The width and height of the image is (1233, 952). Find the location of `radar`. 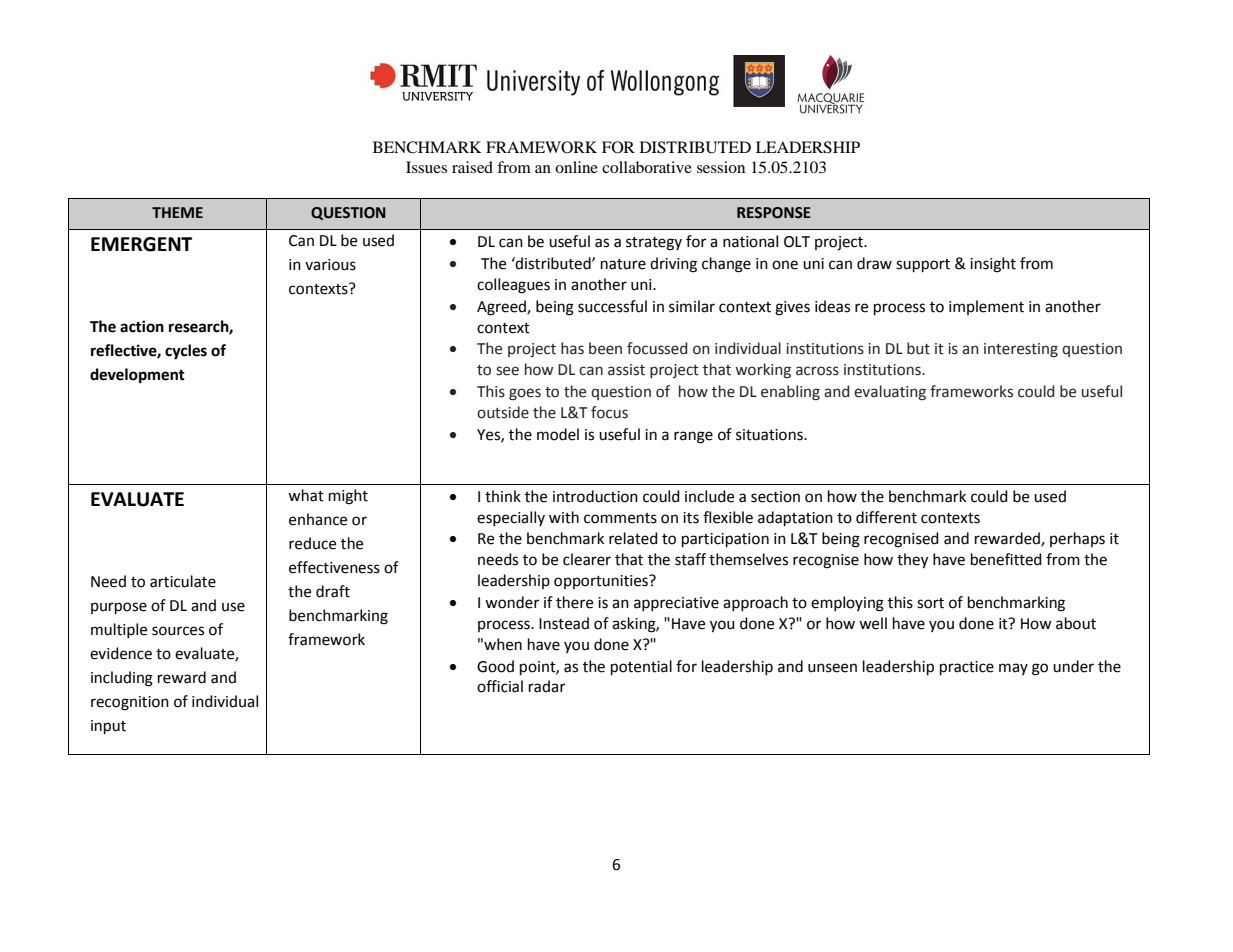

radar is located at coordinates (547, 686).
